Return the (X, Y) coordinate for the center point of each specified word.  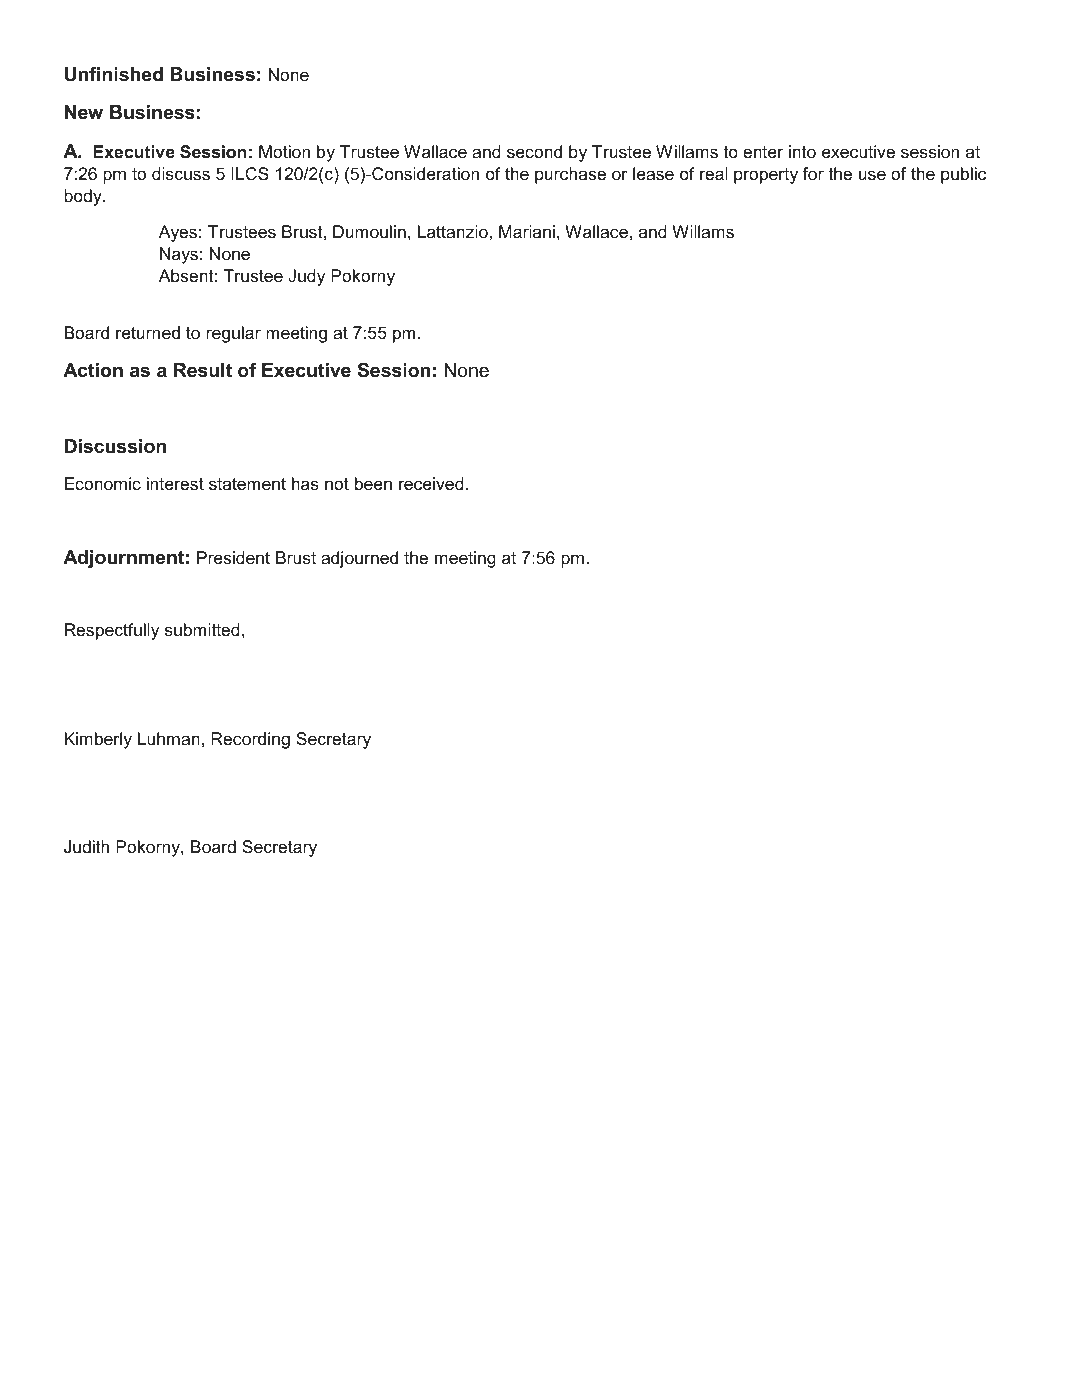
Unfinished (114, 74)
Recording (250, 740)
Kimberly (98, 740)
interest (175, 483)
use (872, 175)
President (233, 558)
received (431, 484)
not (337, 484)
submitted (202, 629)
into (802, 151)
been (373, 484)
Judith (86, 847)
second (534, 151)
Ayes (178, 233)
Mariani (527, 232)
